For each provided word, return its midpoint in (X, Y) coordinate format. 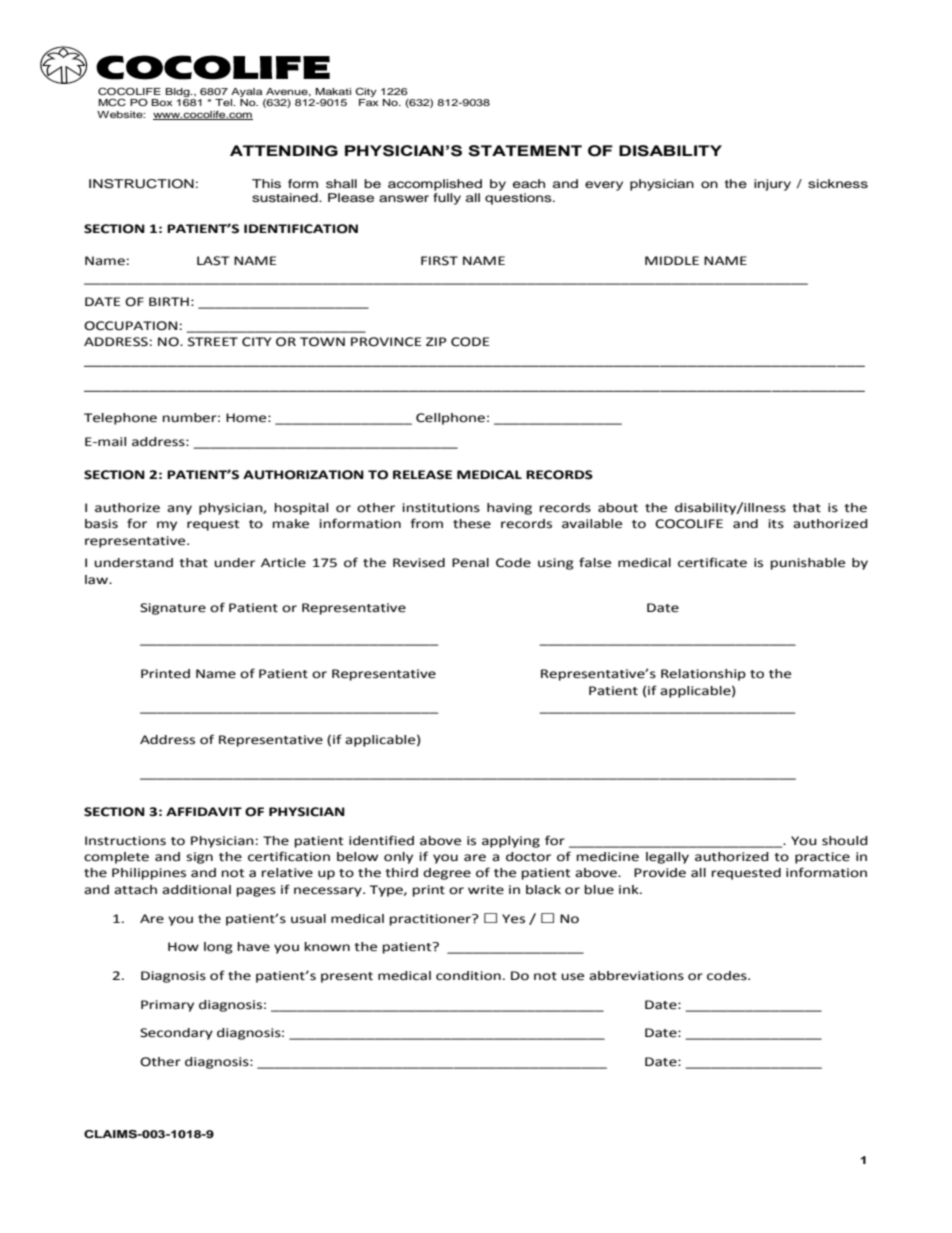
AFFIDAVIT (204, 811)
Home (247, 418)
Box (162, 102)
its (776, 524)
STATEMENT (525, 151)
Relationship (703, 675)
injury (772, 185)
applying (511, 842)
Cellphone (450, 419)
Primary (167, 1006)
